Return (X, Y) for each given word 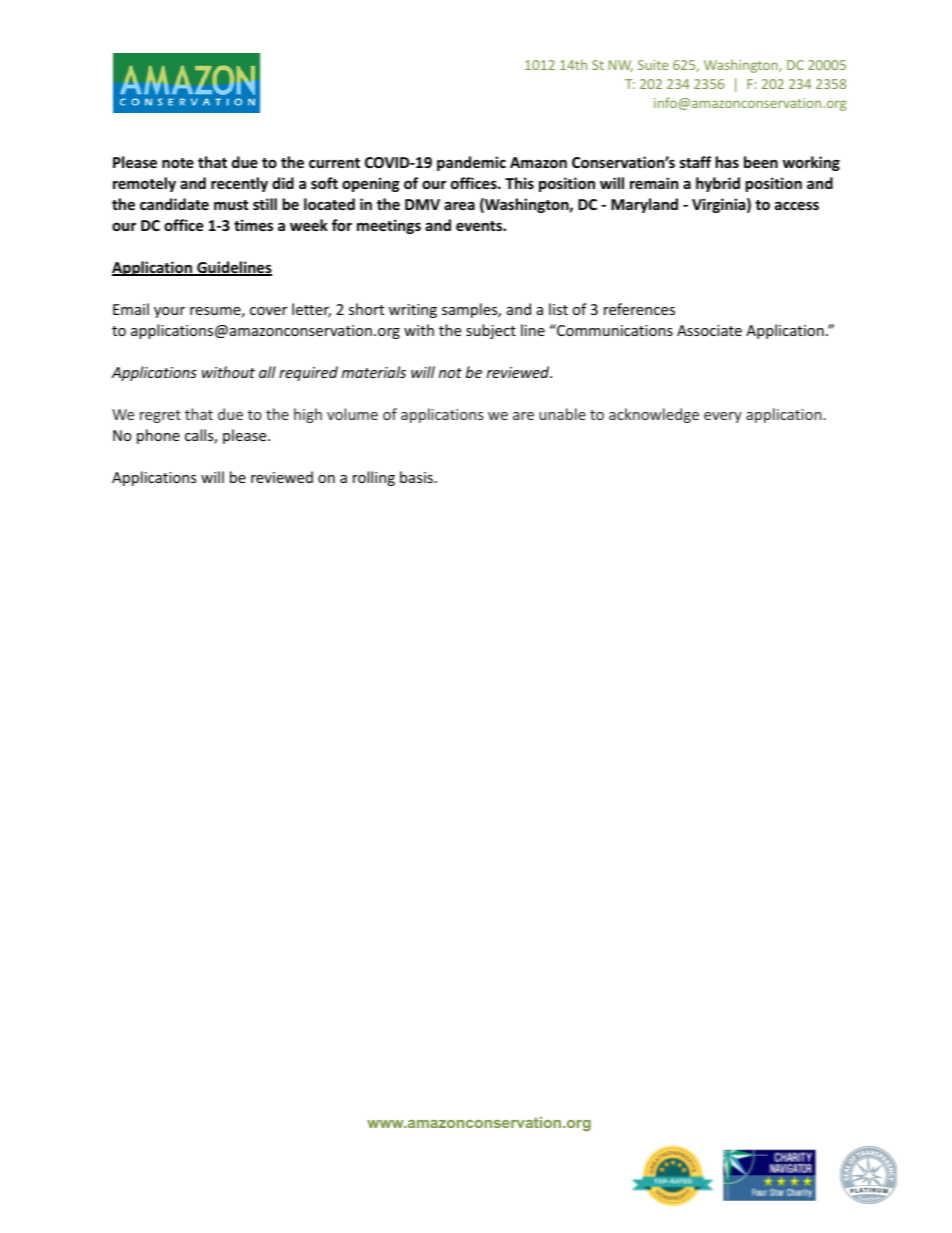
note (178, 163)
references (639, 309)
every (723, 417)
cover (268, 311)
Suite (653, 65)
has (727, 162)
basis (416, 477)
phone (158, 436)
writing (413, 311)
